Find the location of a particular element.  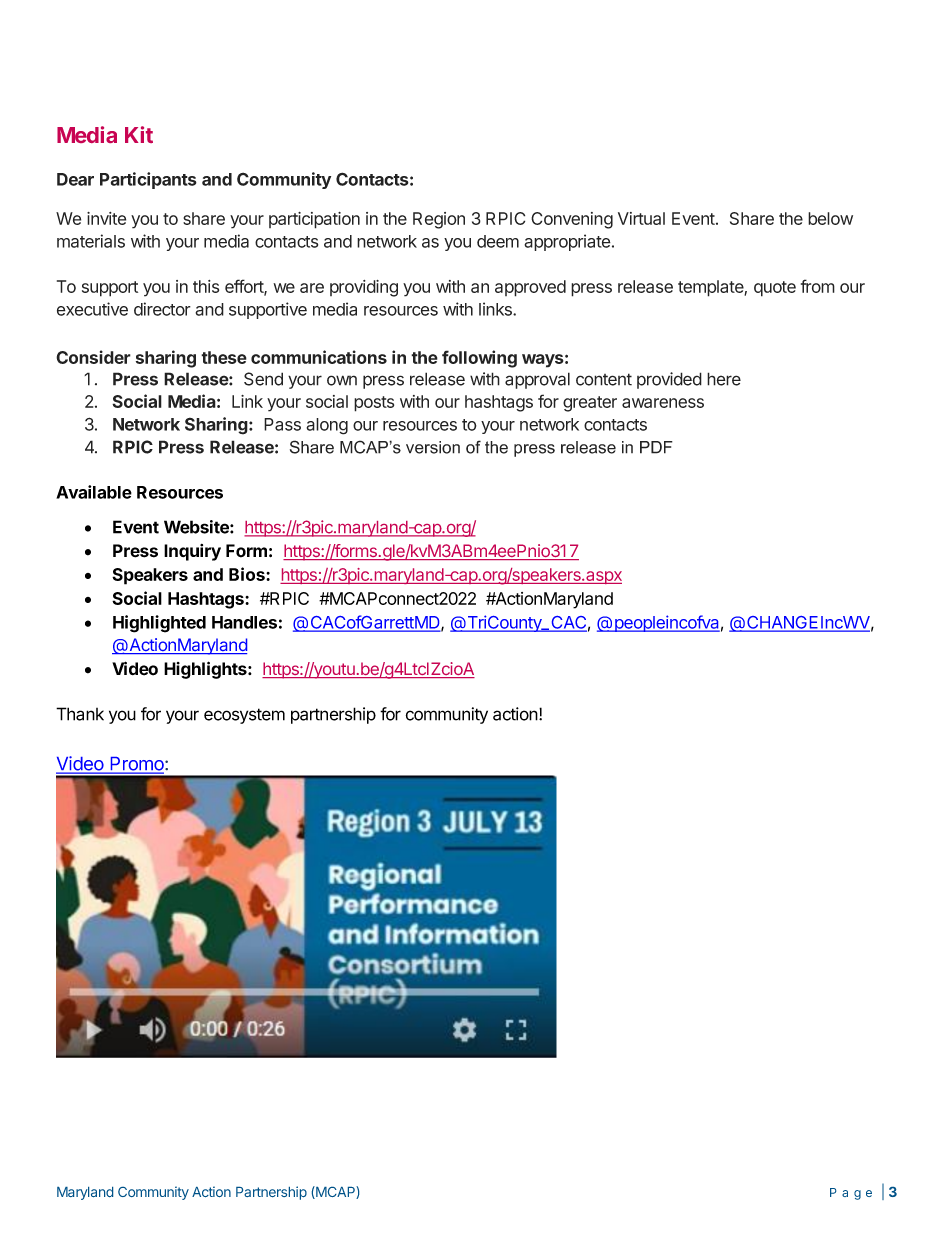

Pass is located at coordinates (282, 424).
